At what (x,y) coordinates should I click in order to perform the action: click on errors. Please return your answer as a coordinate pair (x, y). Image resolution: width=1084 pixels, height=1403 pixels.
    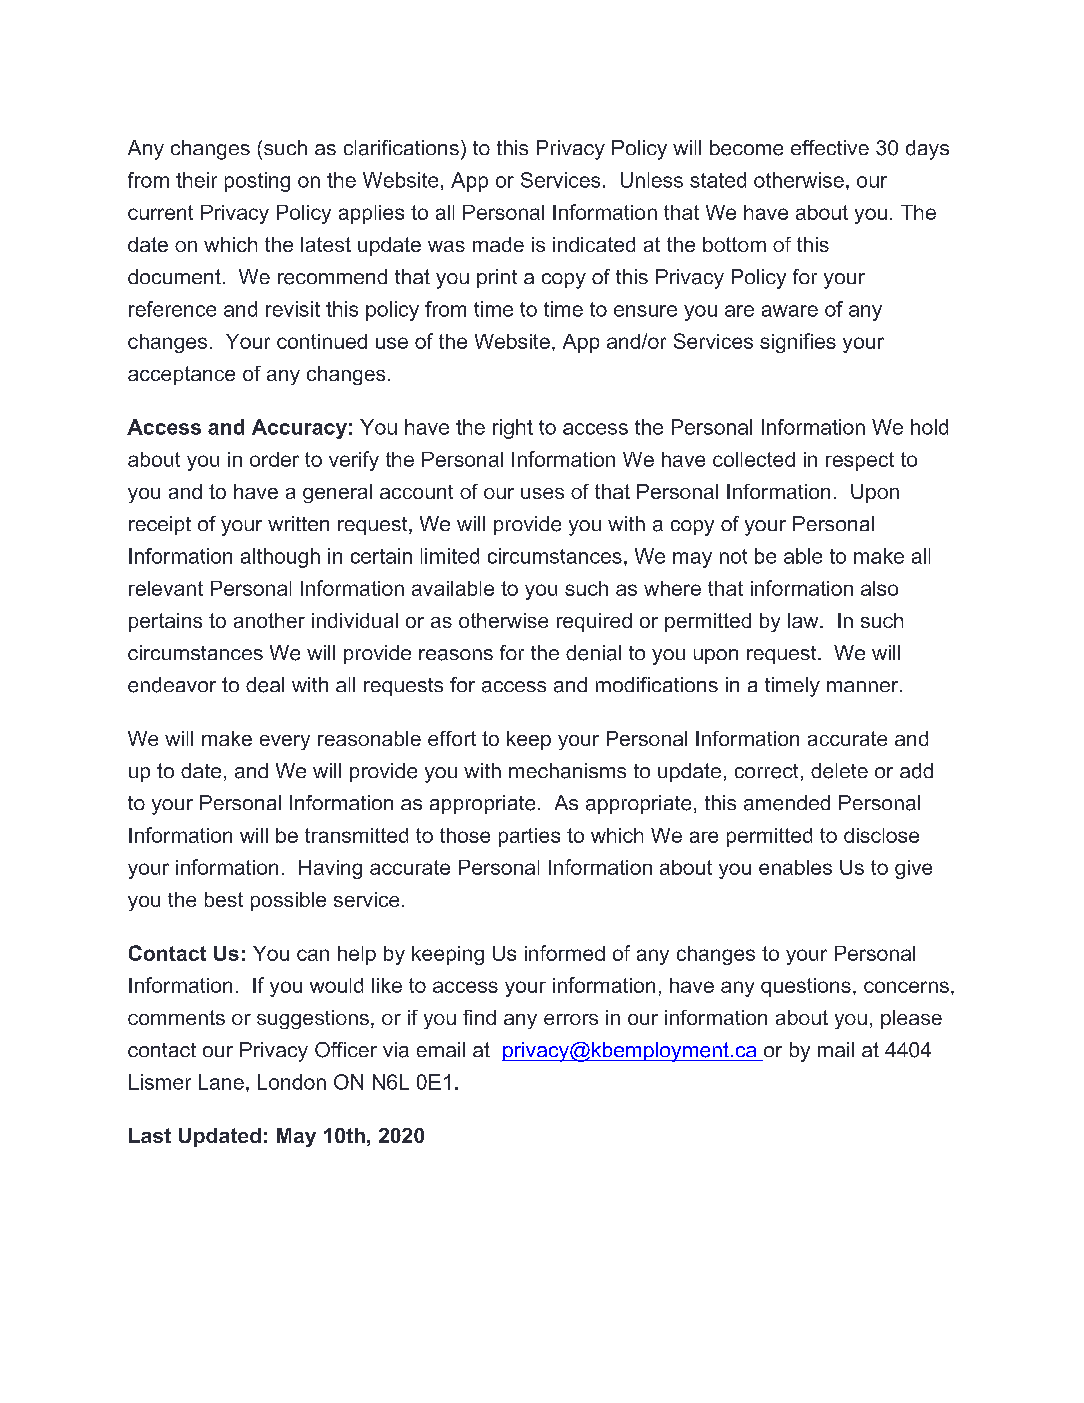
    Looking at the image, I should click on (571, 1019).
